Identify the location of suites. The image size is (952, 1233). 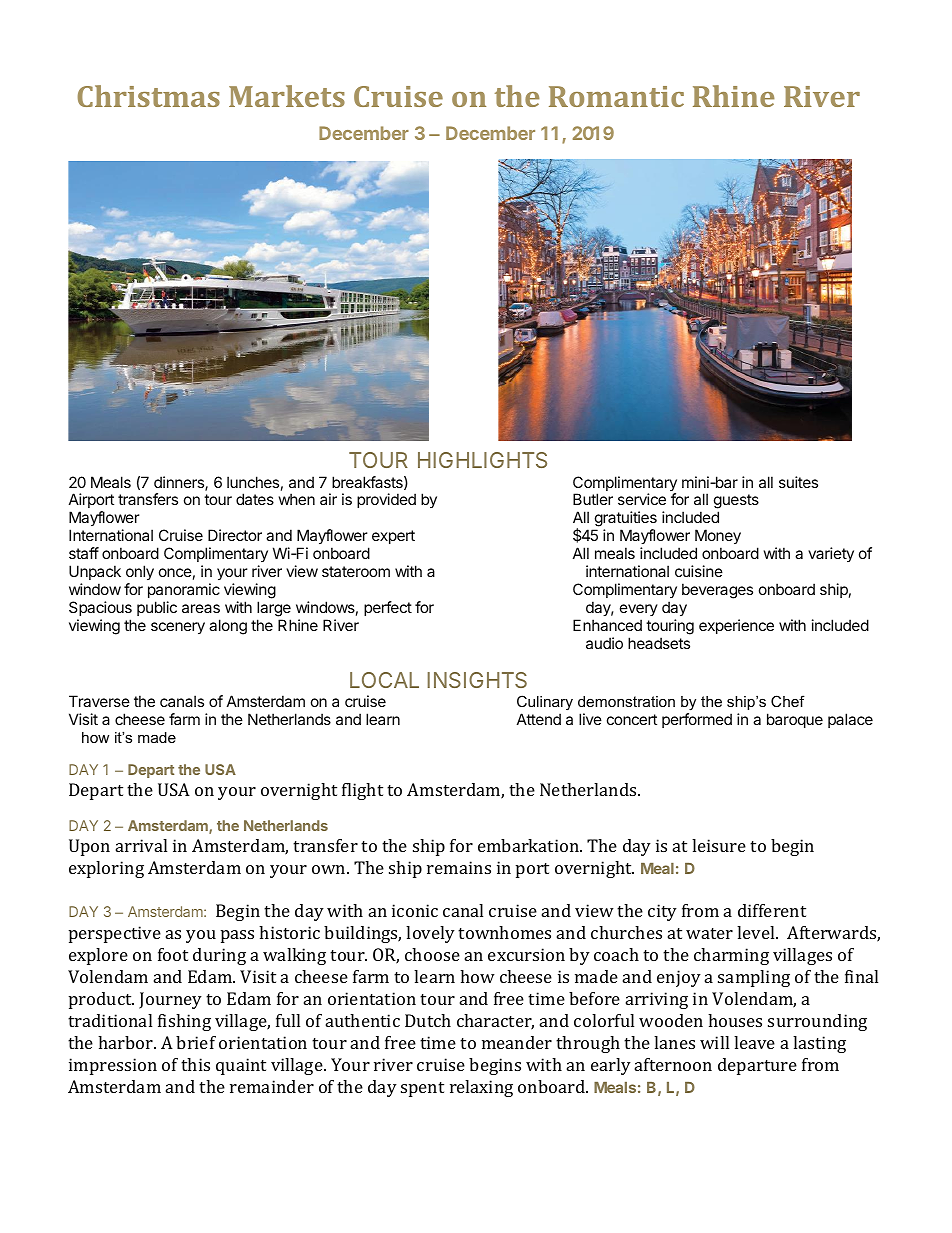
(798, 482).
